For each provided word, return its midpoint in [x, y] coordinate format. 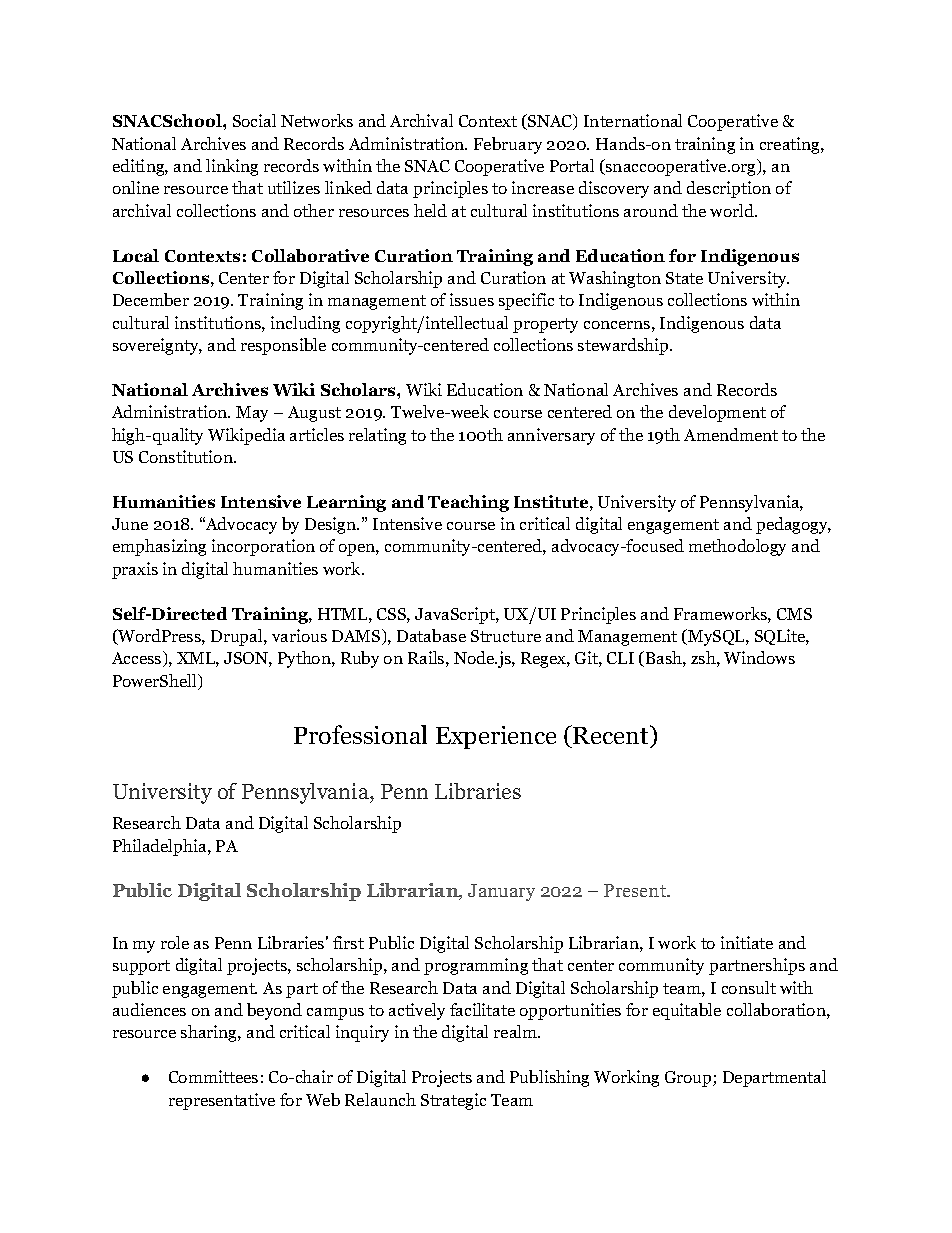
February [508, 145]
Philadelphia [161, 847]
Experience [496, 737]
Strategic [453, 1101]
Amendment [731, 434]
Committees [213, 1076]
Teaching [468, 503]
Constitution [187, 456]
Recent [612, 736]
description [729, 189]
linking [232, 167]
